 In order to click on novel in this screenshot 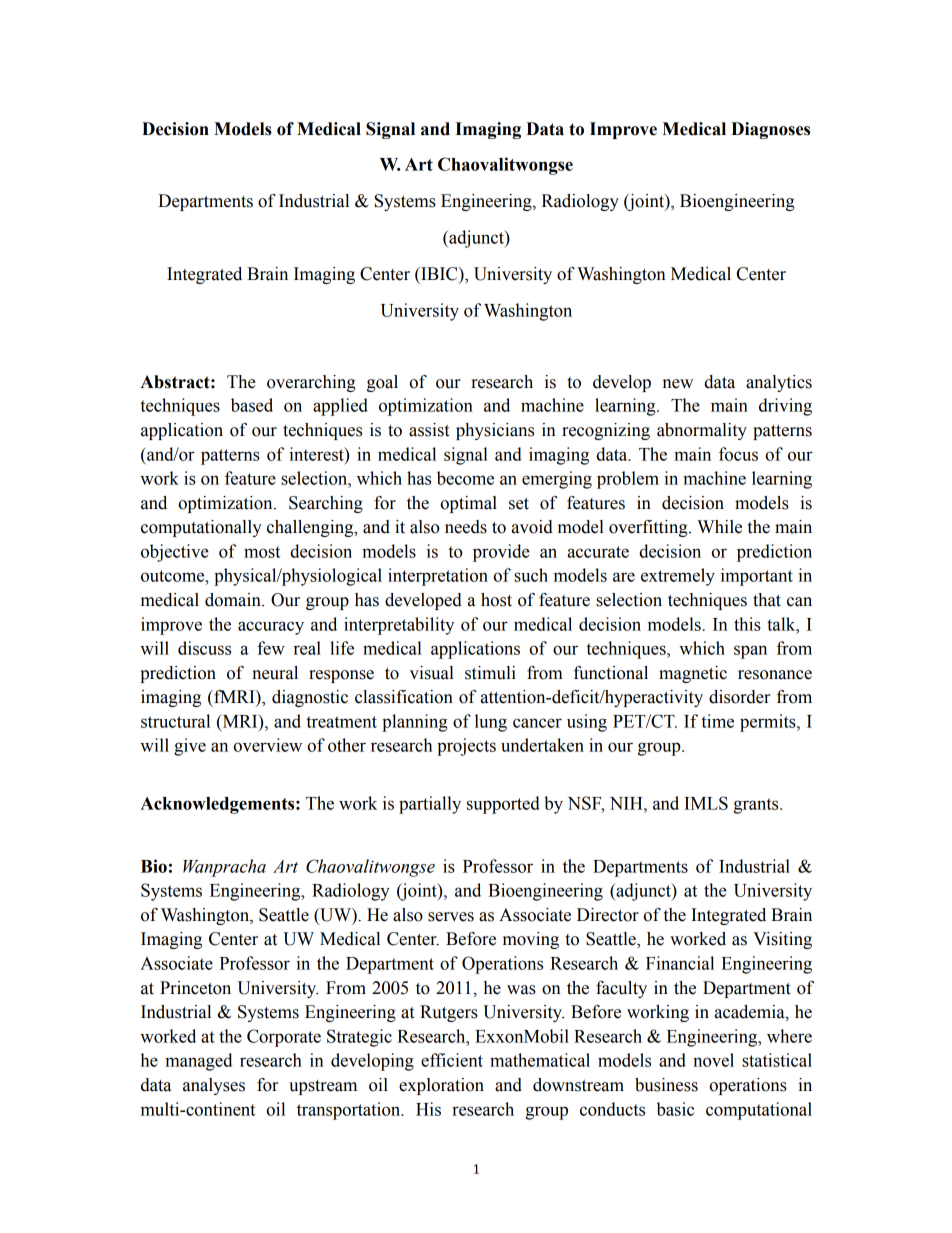, I will do `click(713, 1060)`.
